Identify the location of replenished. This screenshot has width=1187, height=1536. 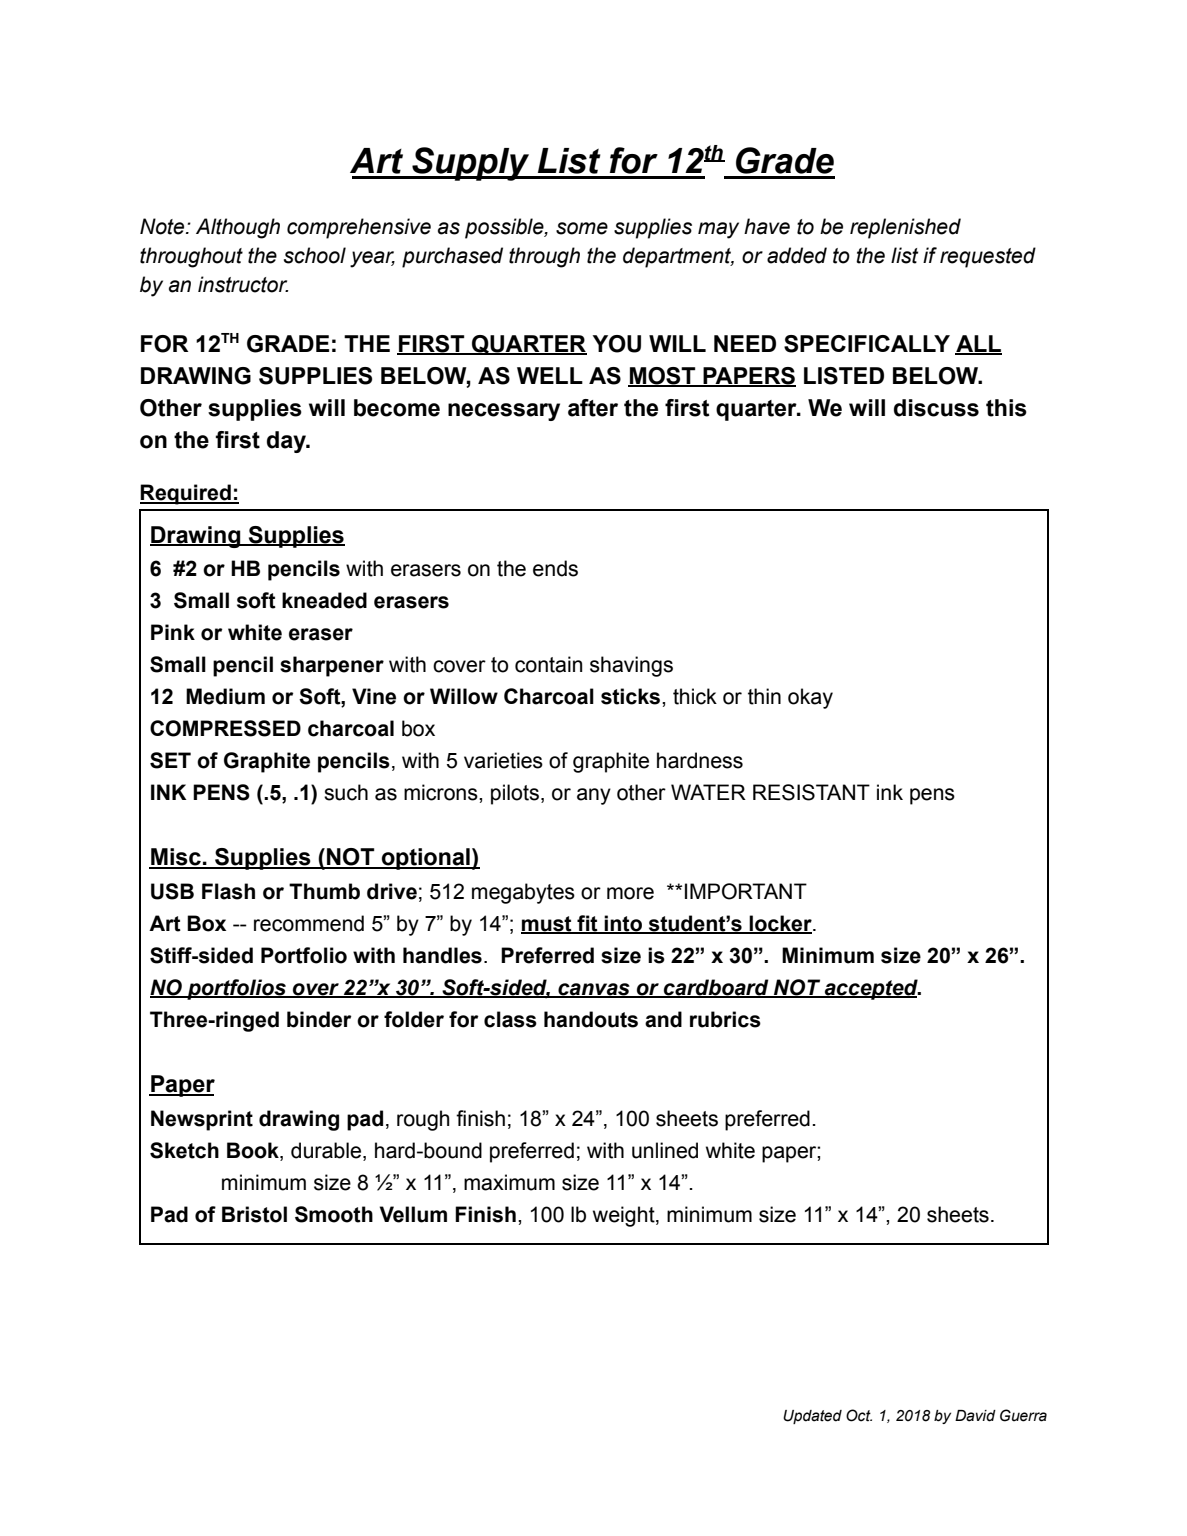
(905, 228).
